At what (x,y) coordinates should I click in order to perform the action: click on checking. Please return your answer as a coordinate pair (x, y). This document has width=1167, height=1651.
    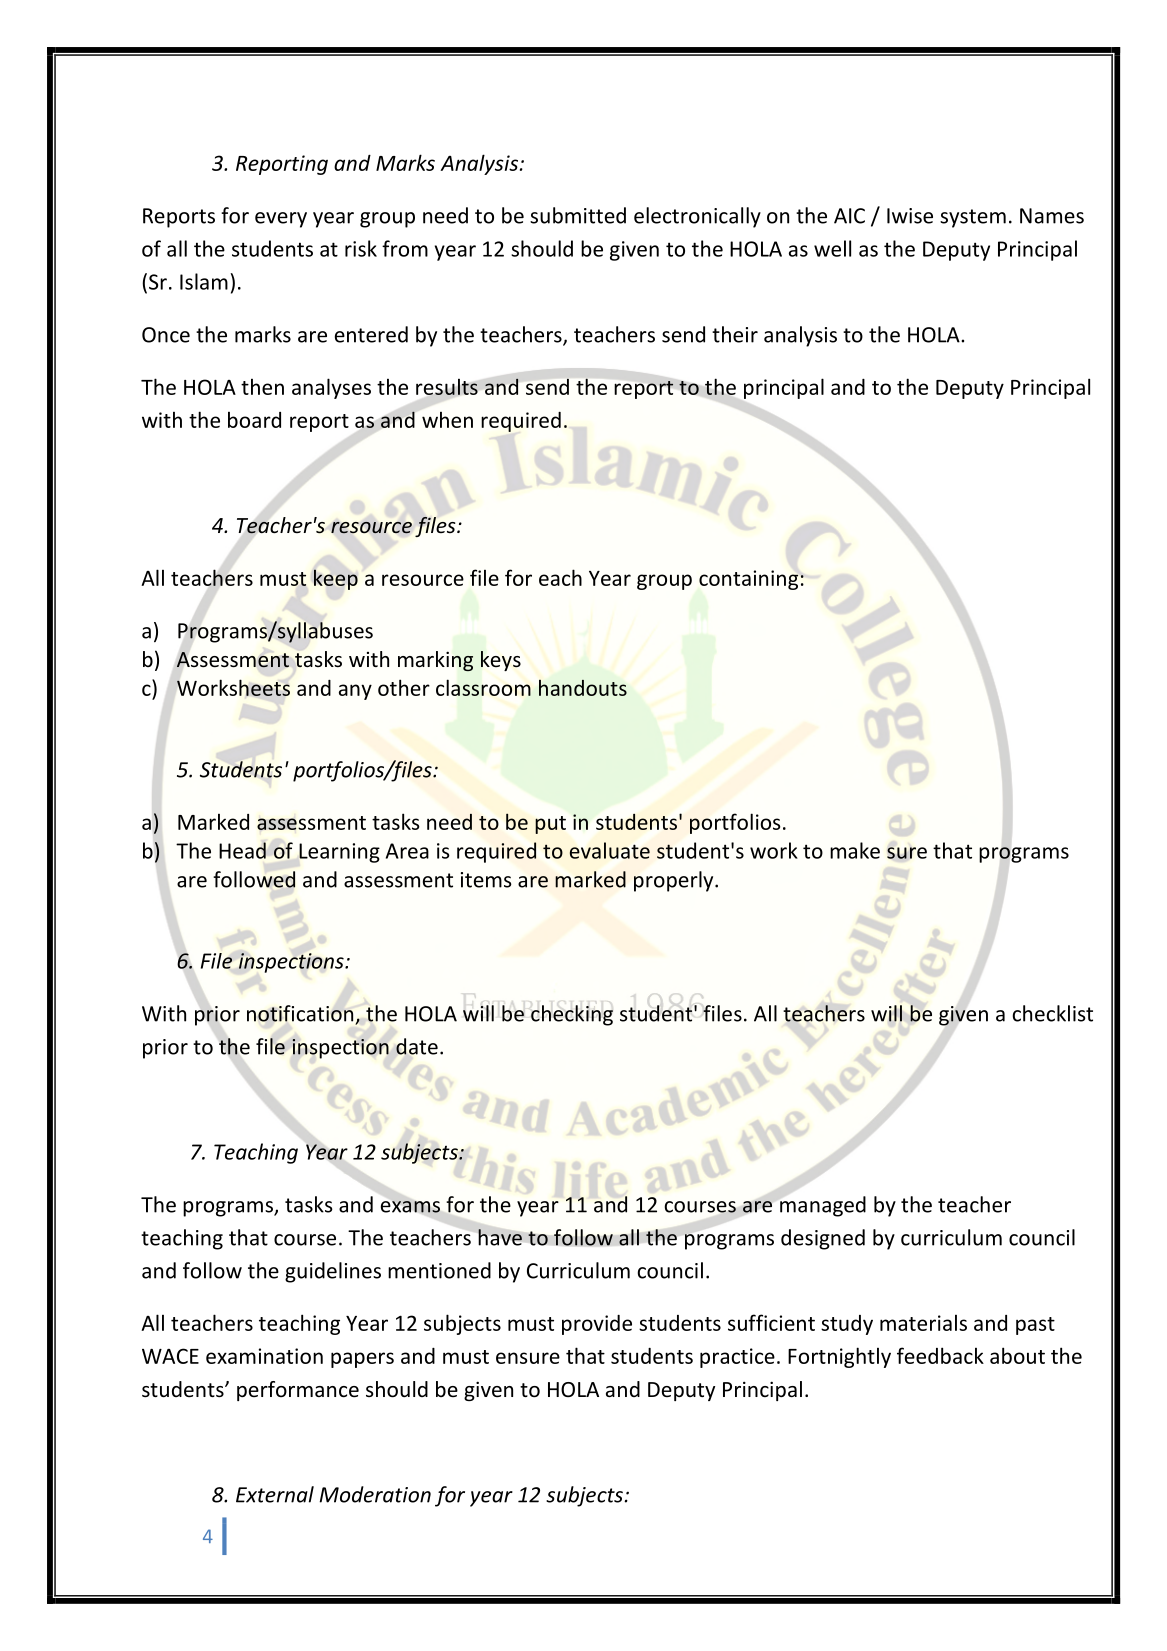
    Looking at the image, I should click on (572, 1015).
